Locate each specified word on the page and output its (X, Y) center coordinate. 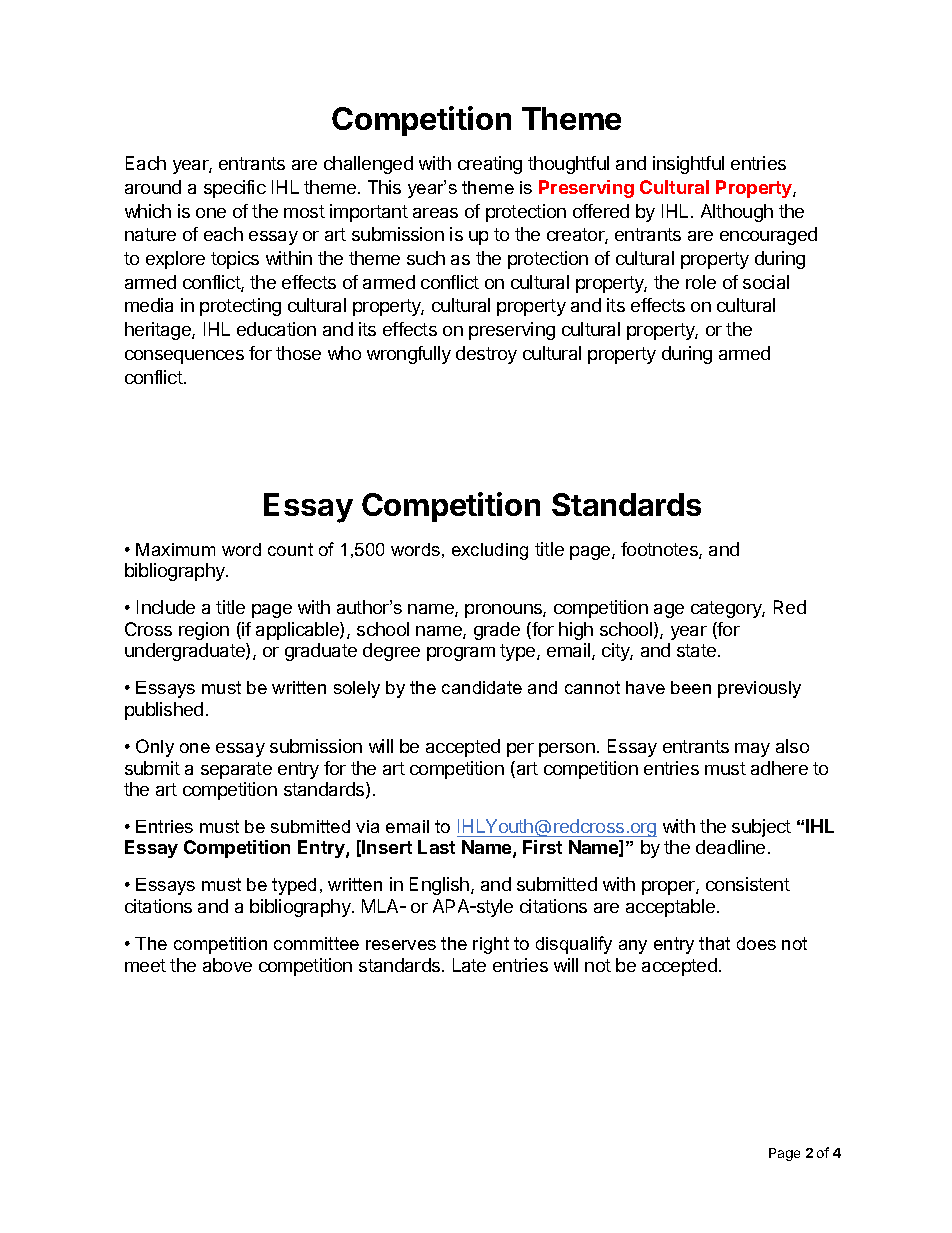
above (227, 965)
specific (235, 189)
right (491, 945)
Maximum (175, 549)
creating (490, 165)
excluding (490, 551)
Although (737, 213)
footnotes (660, 550)
